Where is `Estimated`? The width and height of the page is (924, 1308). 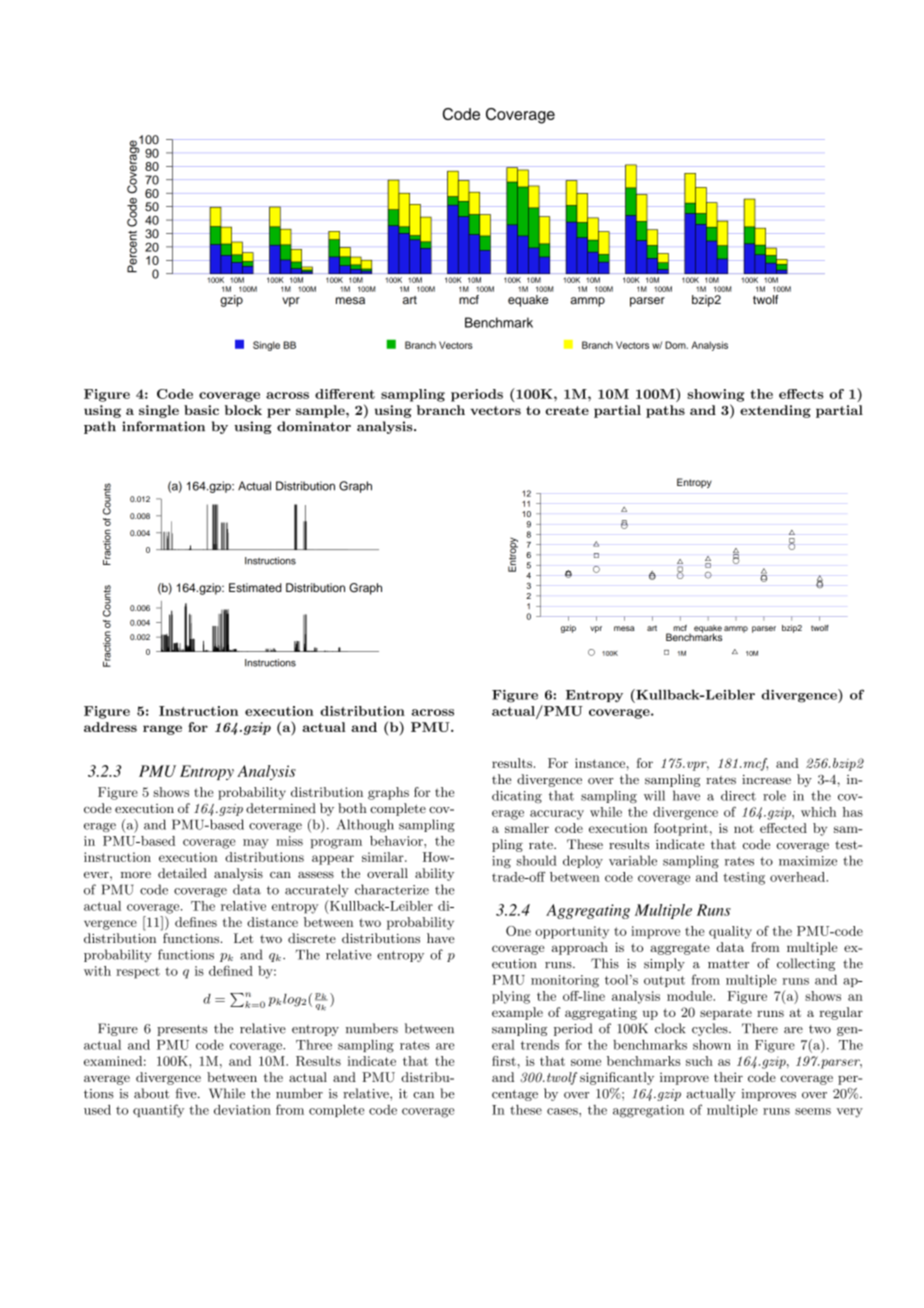 Estimated is located at coordinates (255, 587).
